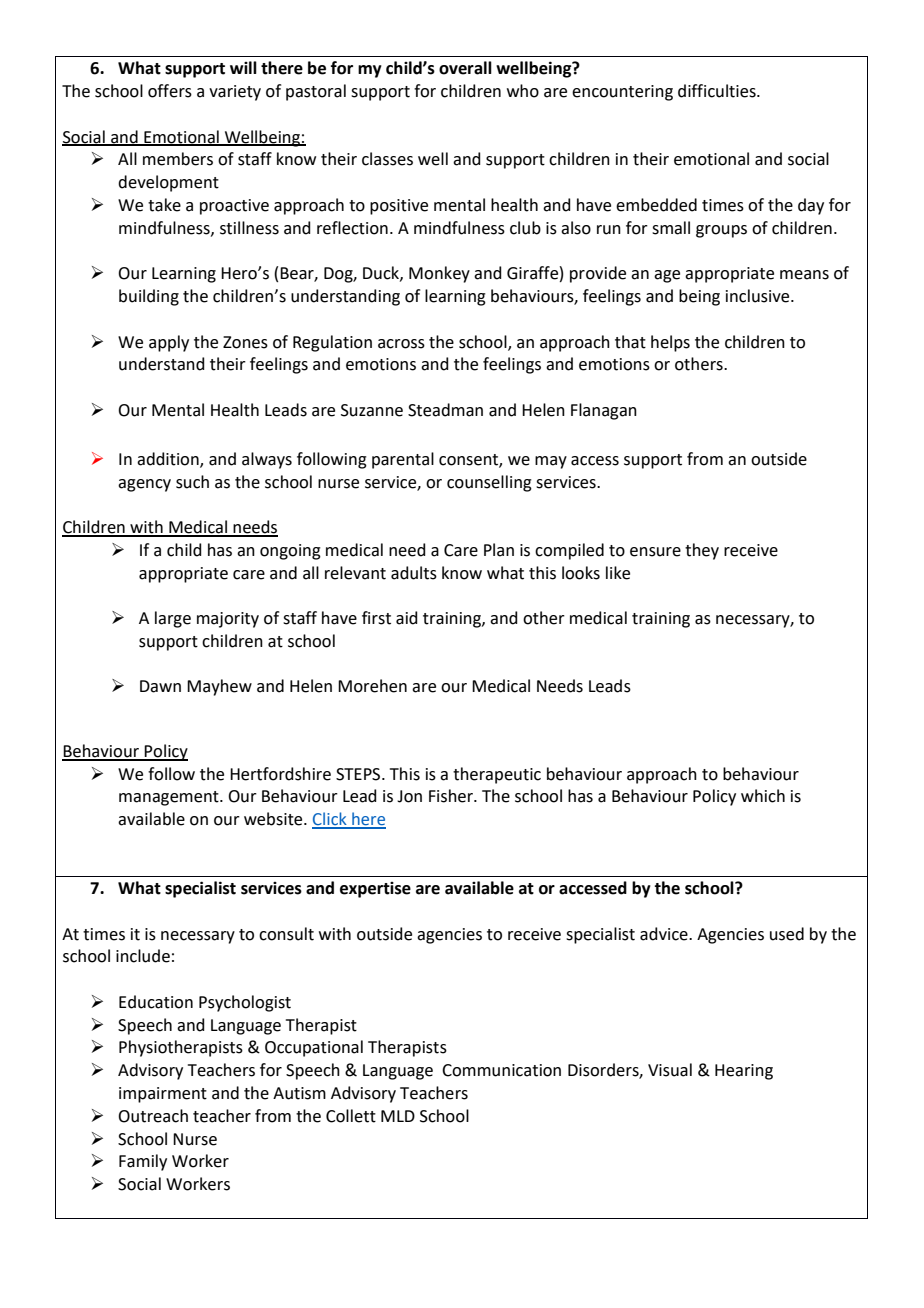  What do you see at coordinates (465, 68) in the screenshot?
I see `overall` at bounding box center [465, 68].
